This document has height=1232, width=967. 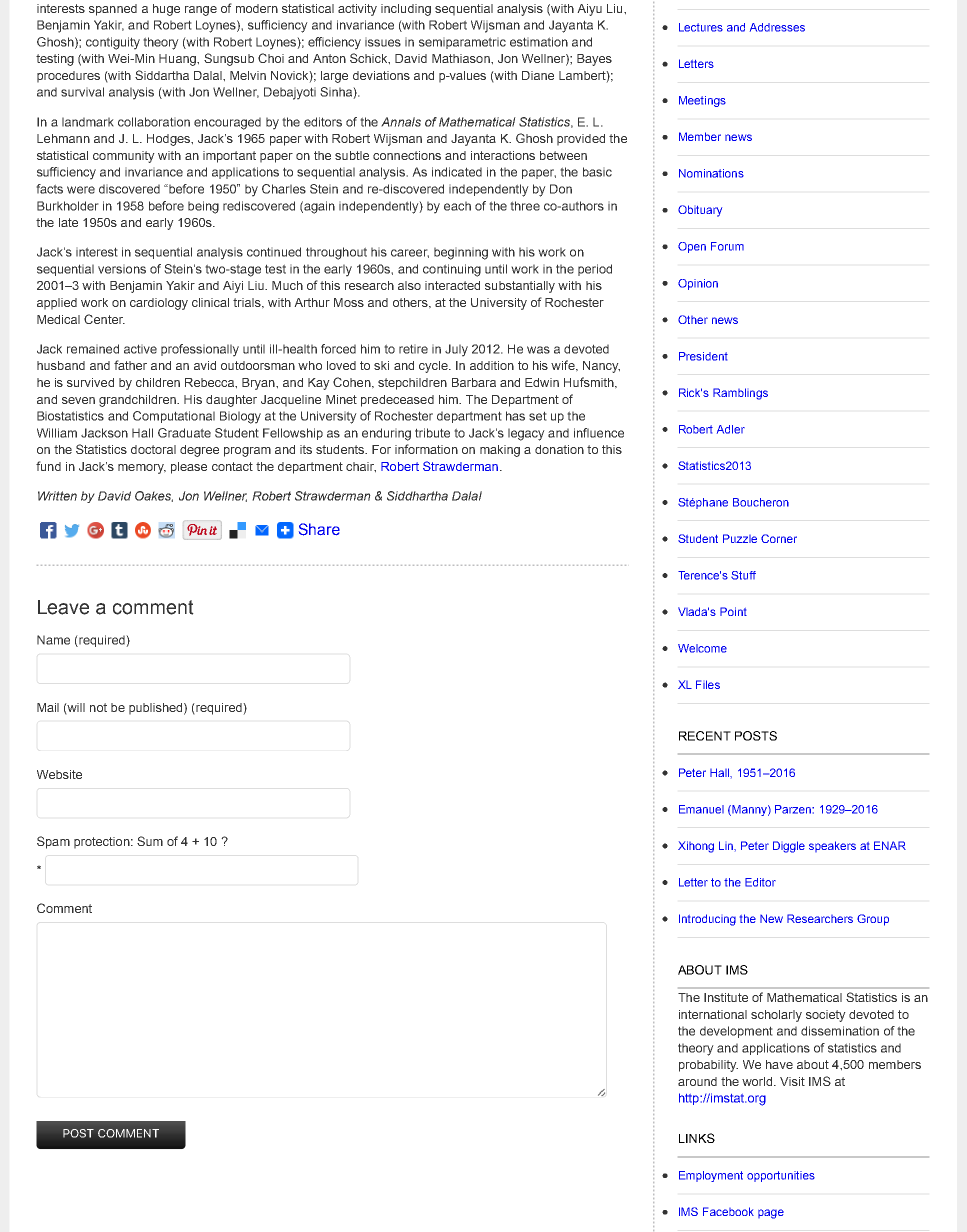 What do you see at coordinates (406, 10) in the document?
I see `including` at bounding box center [406, 10].
